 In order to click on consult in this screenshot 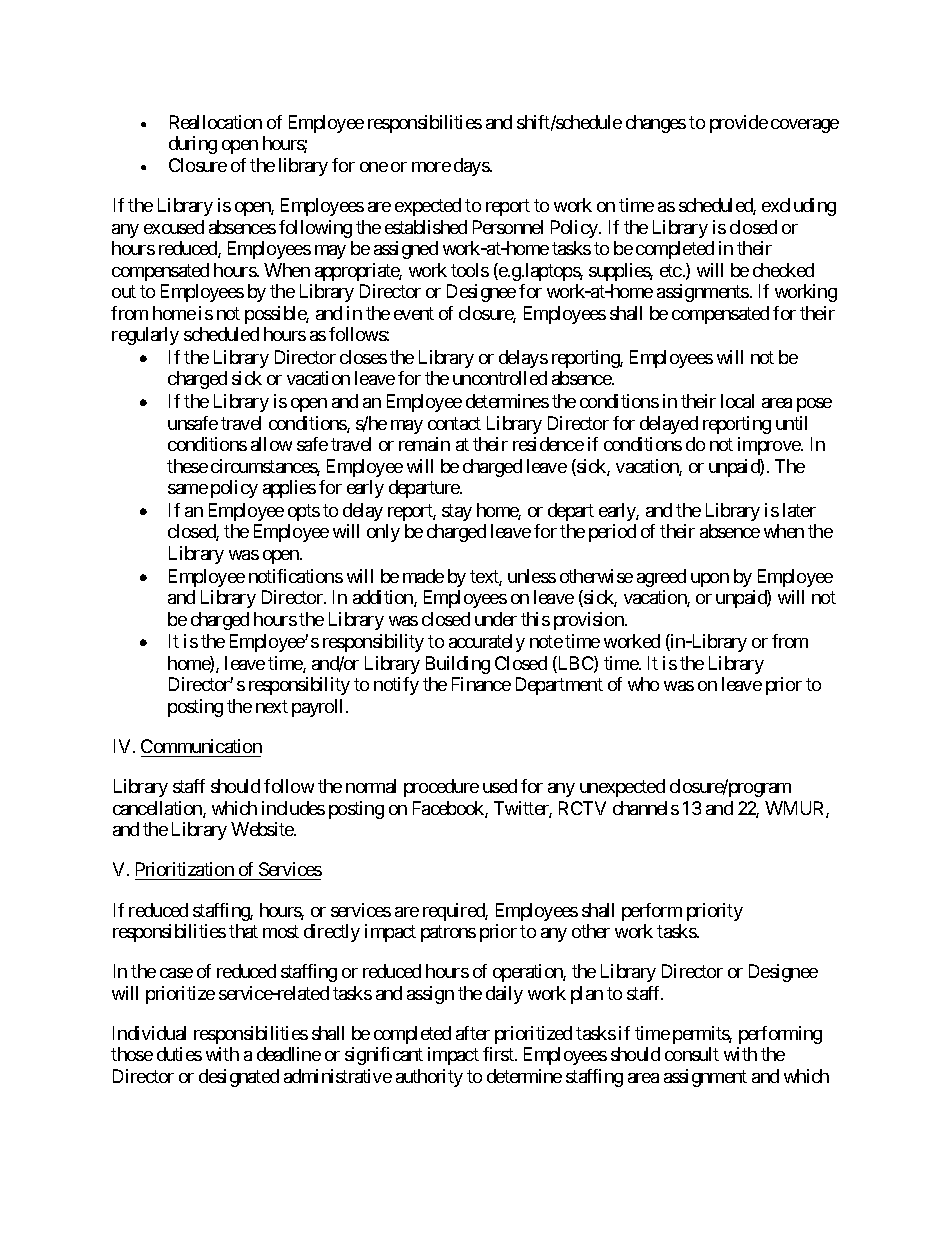, I will do `click(692, 1054)`.
